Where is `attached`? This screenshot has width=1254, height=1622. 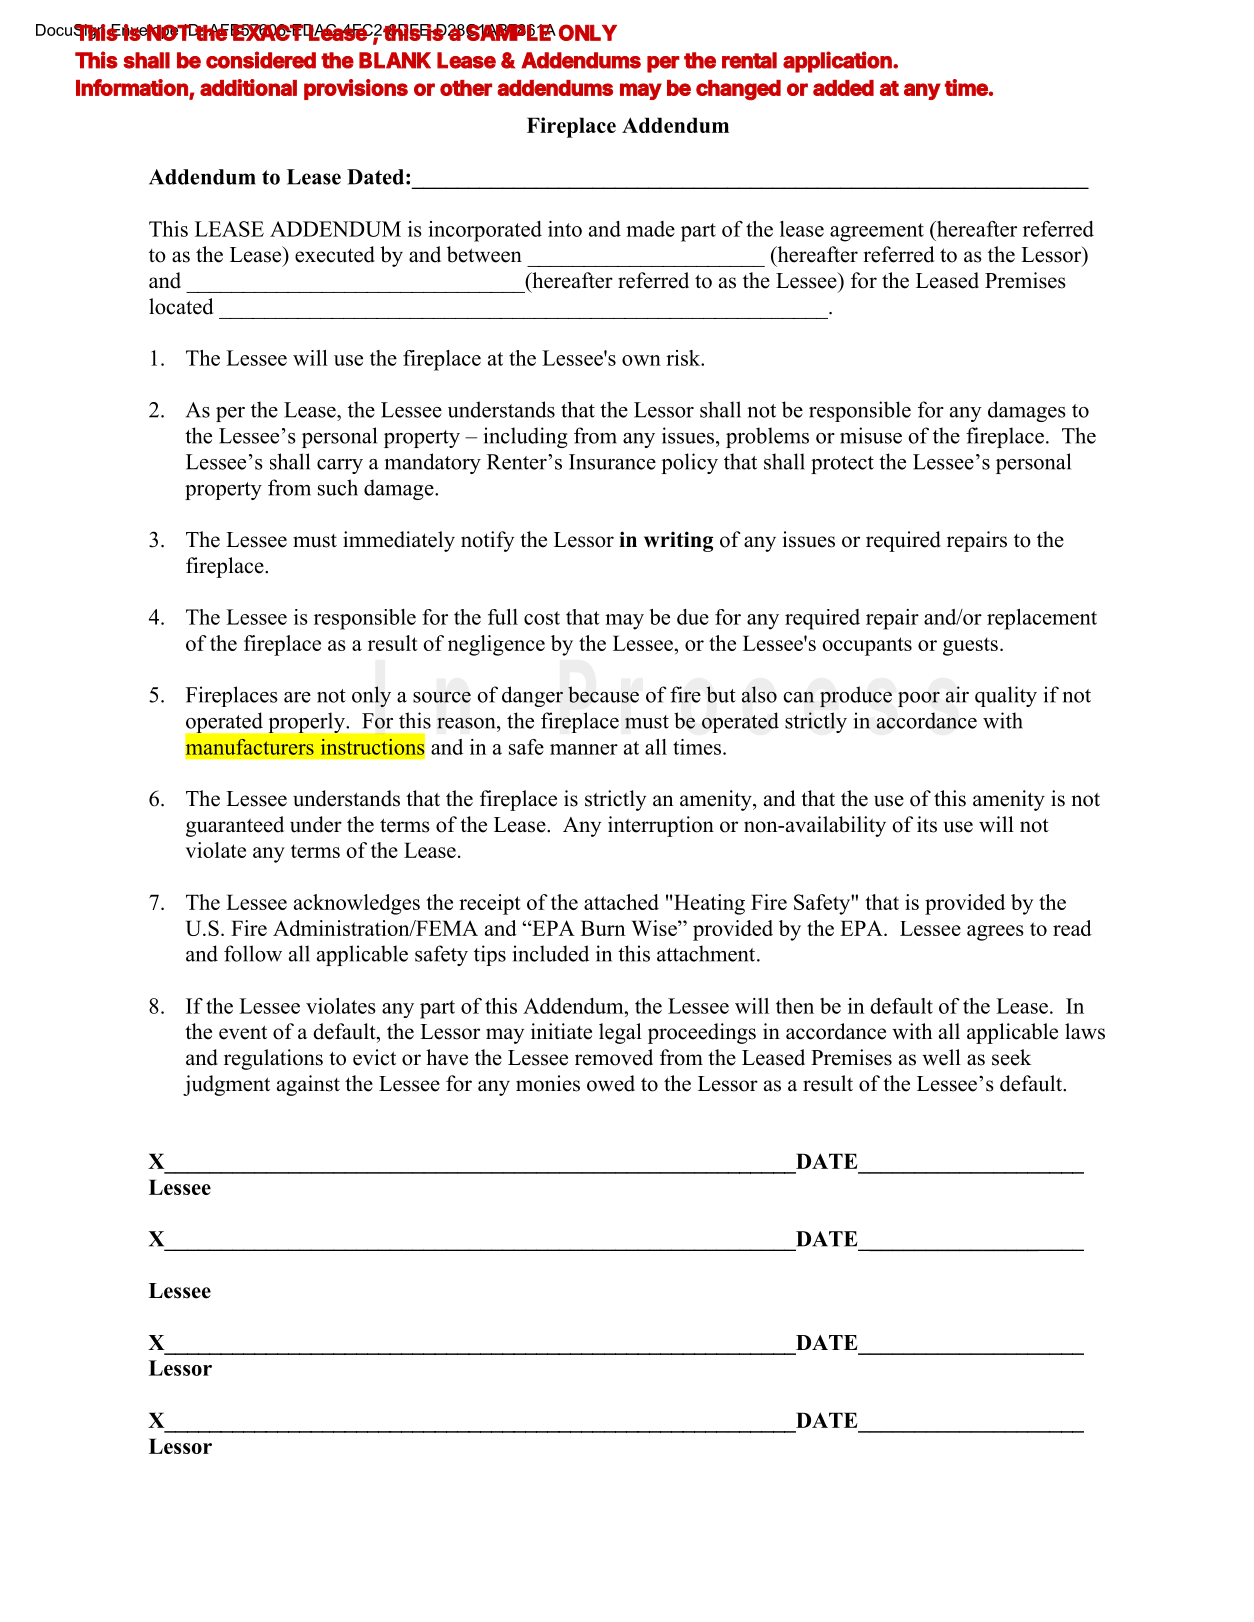 attached is located at coordinates (621, 902).
